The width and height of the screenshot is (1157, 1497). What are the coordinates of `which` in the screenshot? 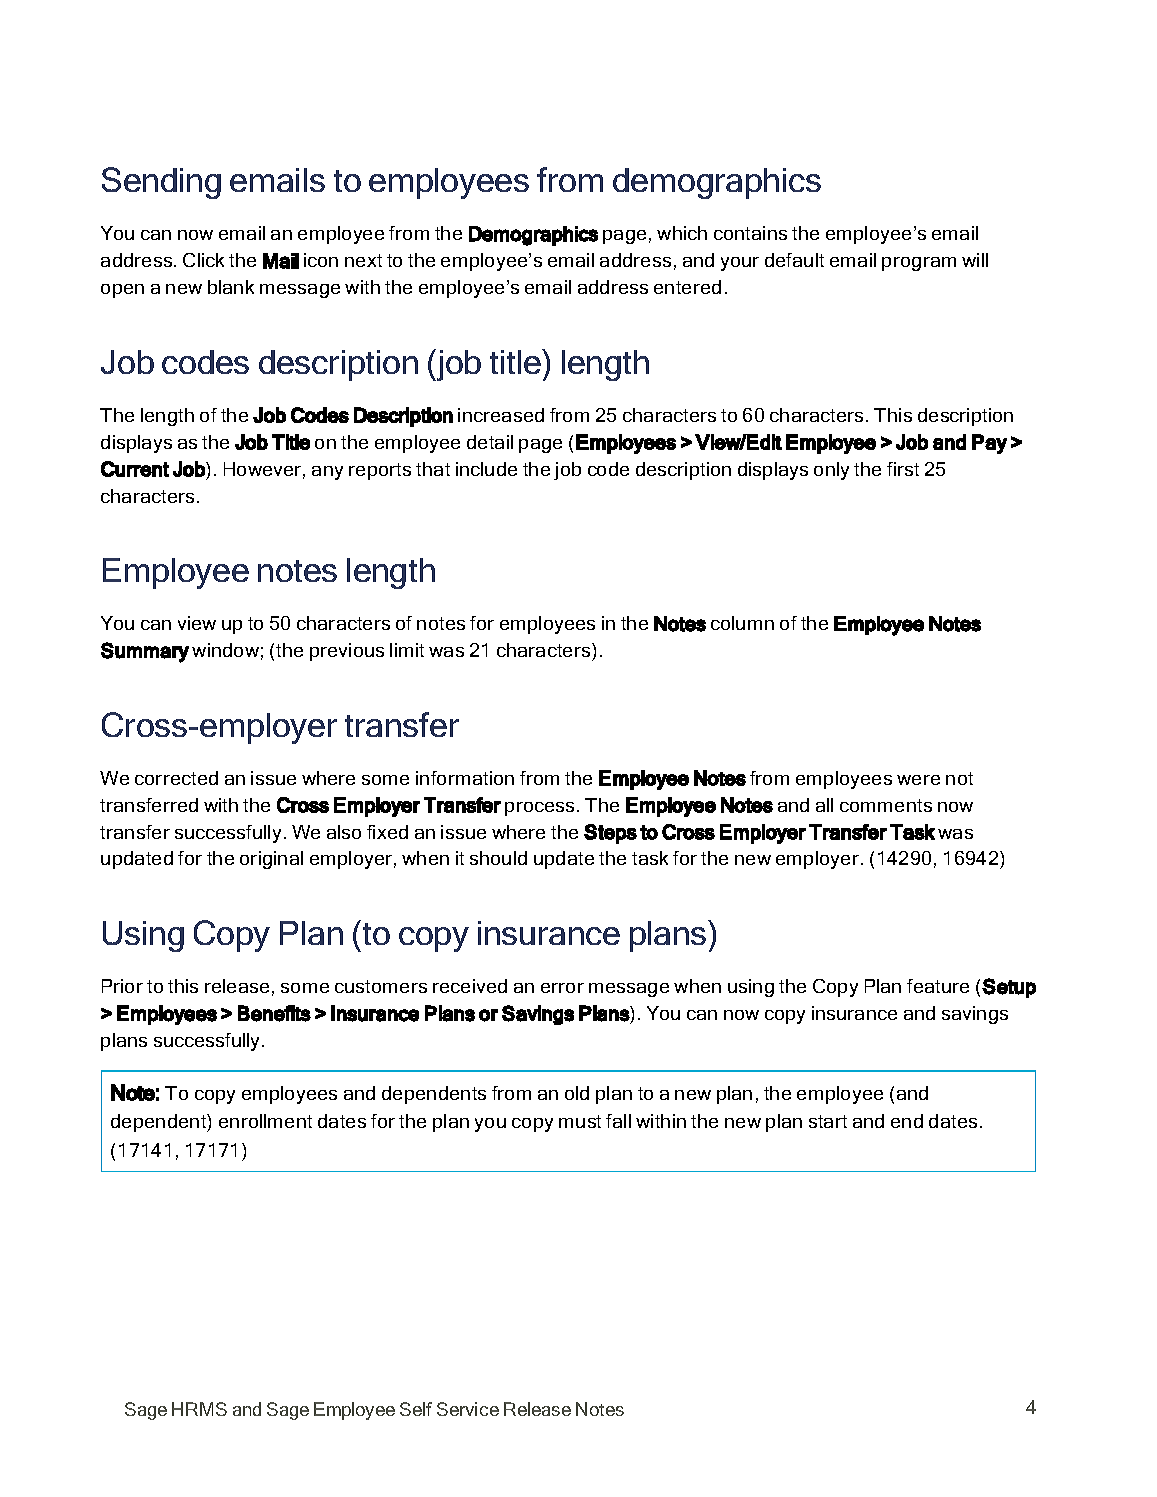 It's located at (682, 233).
